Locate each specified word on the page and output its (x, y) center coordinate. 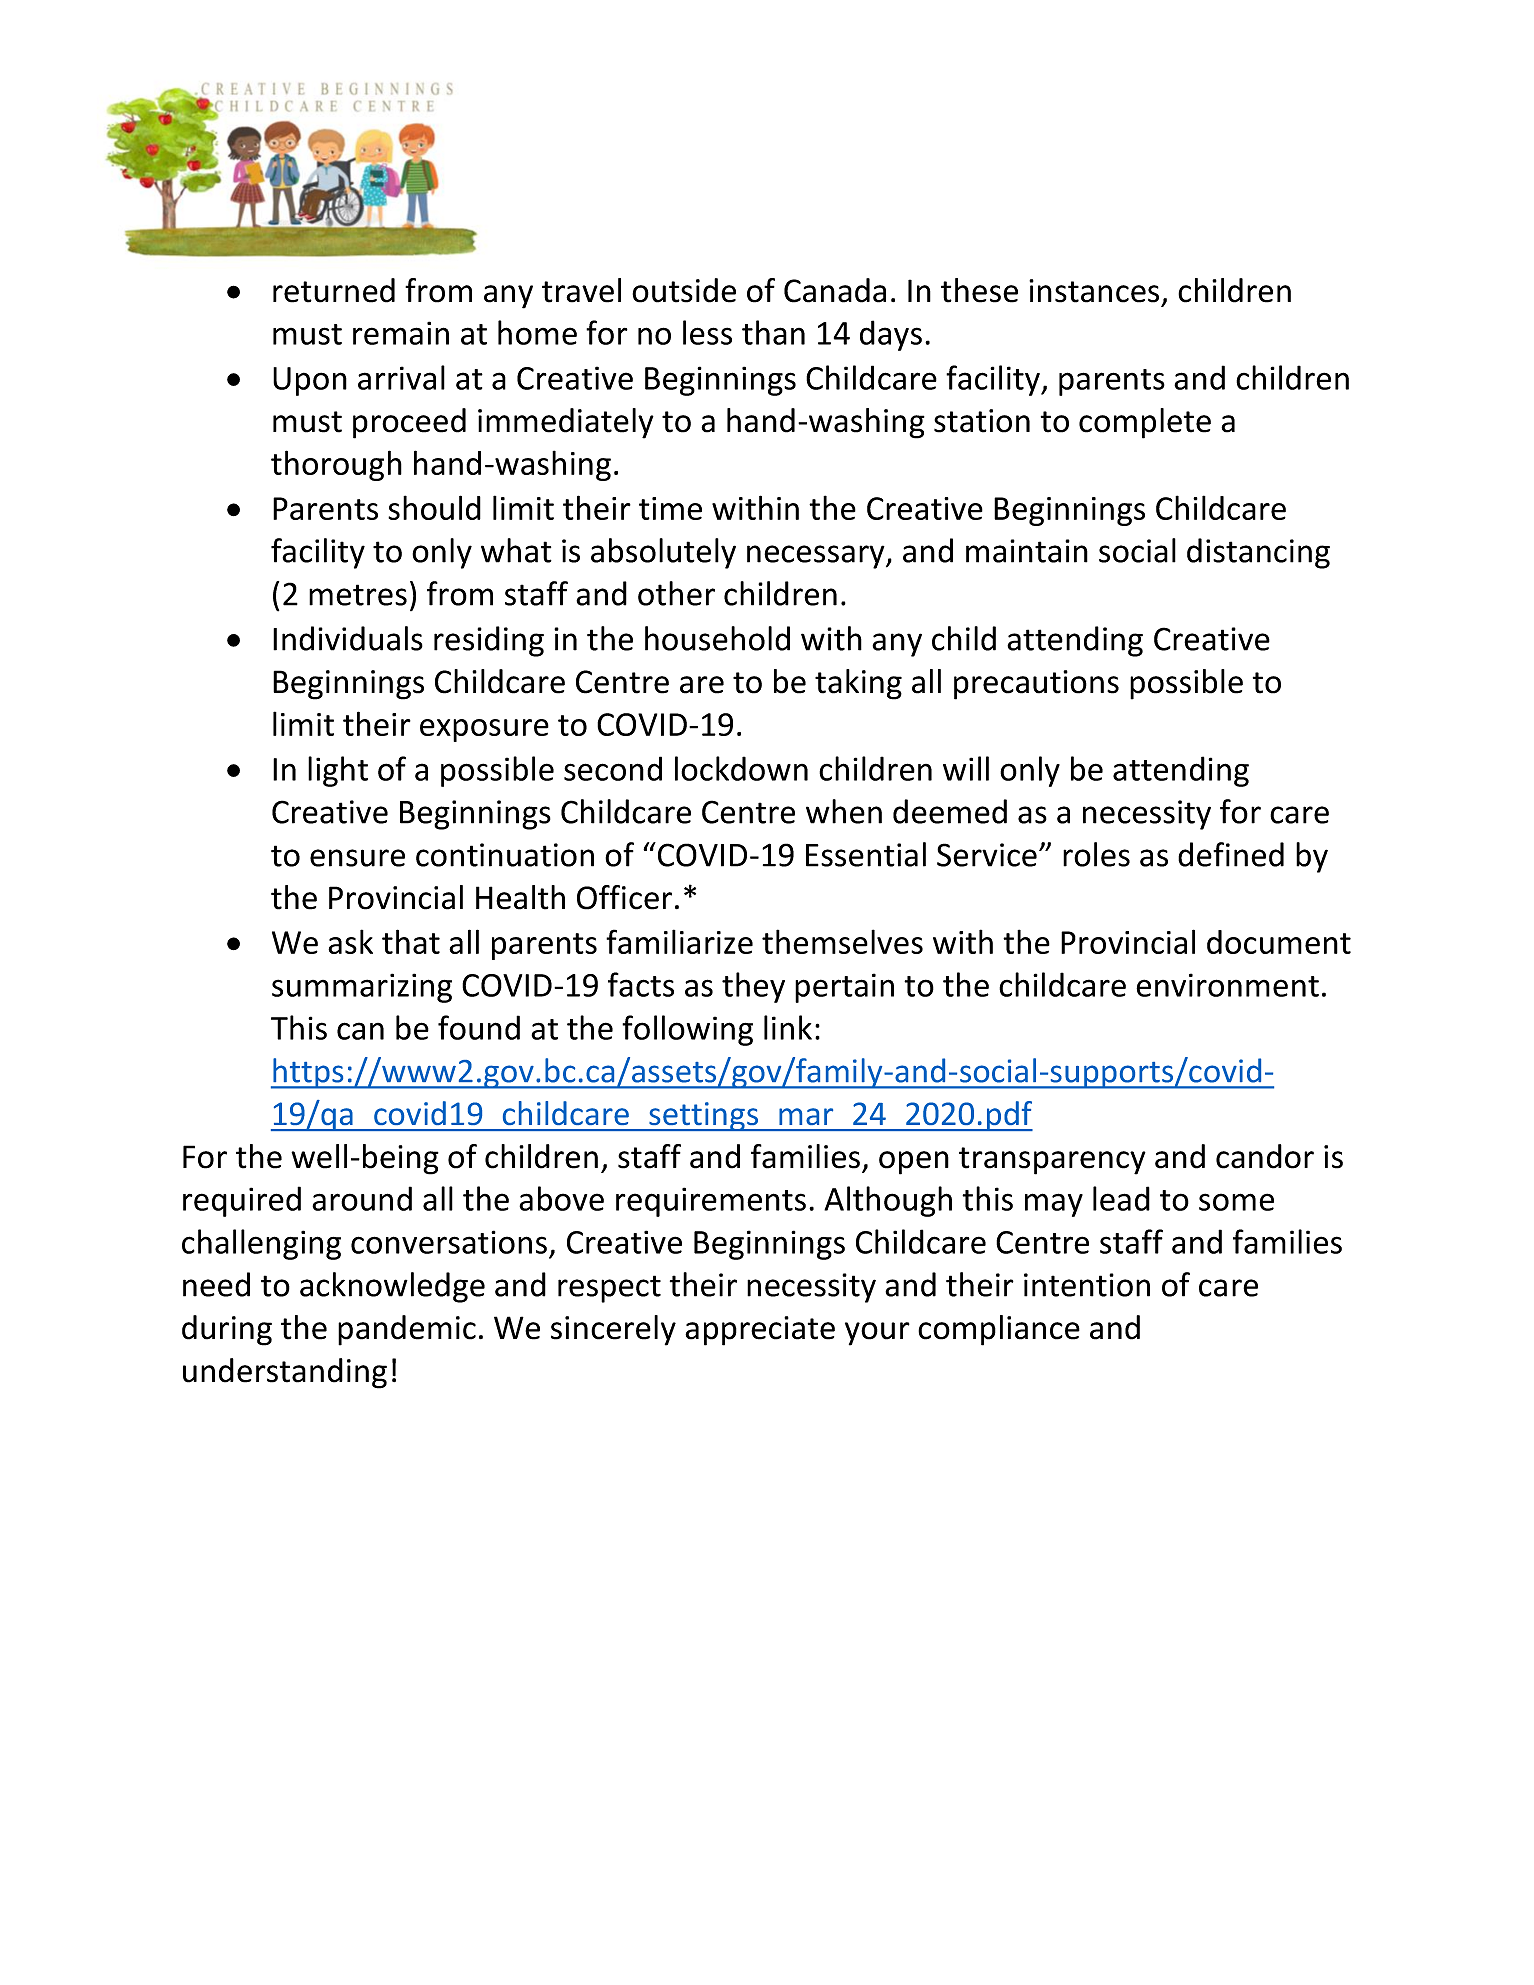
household (717, 638)
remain (401, 333)
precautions (1036, 685)
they (753, 987)
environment (1227, 985)
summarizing (362, 988)
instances (1094, 291)
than (773, 332)
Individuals (348, 638)
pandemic (407, 1330)
